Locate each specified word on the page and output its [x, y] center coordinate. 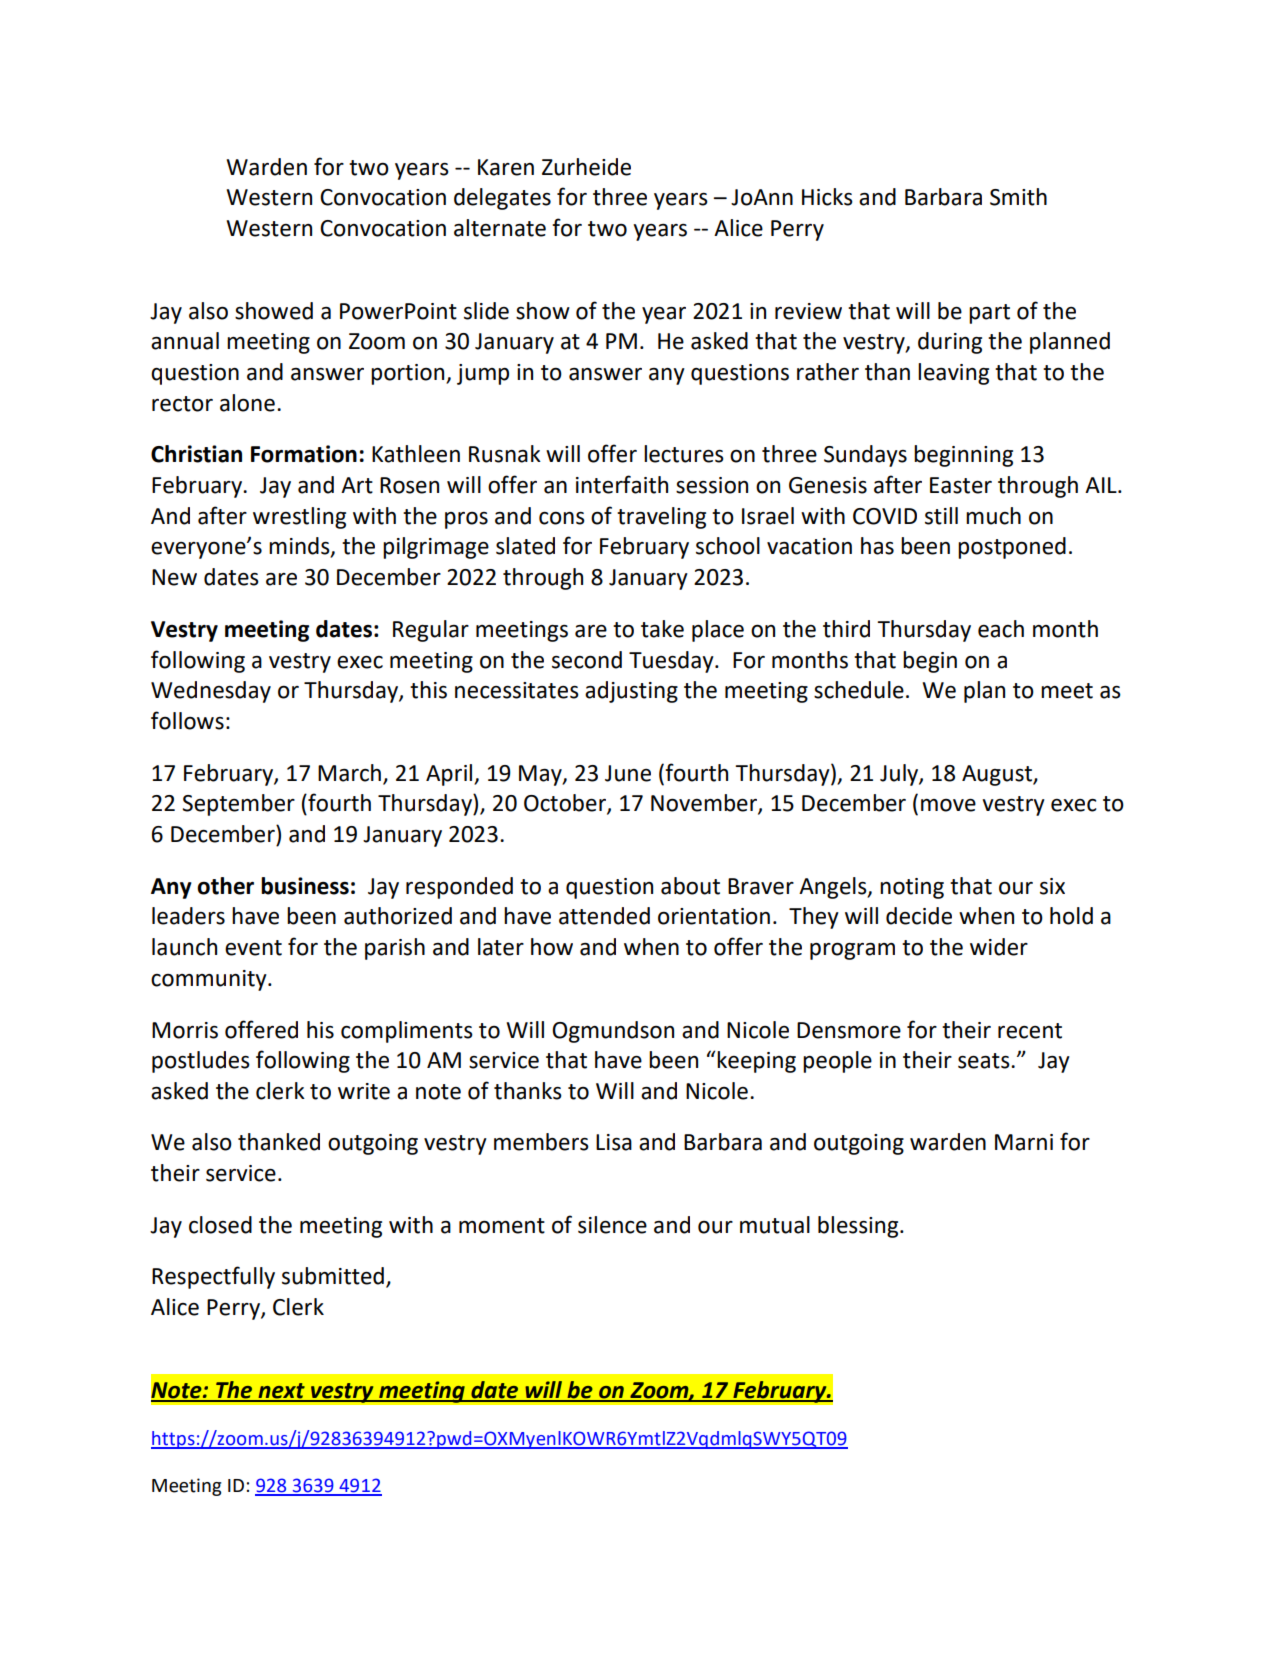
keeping [756, 1062]
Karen [506, 167]
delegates [502, 199]
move [948, 805]
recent [1030, 1031]
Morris [185, 1030]
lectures [684, 454]
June [628, 773]
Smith [1018, 197]
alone [247, 403]
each [1001, 629]
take [662, 629]
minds [300, 547]
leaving [953, 374]
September [238, 805]
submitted [333, 1276]
